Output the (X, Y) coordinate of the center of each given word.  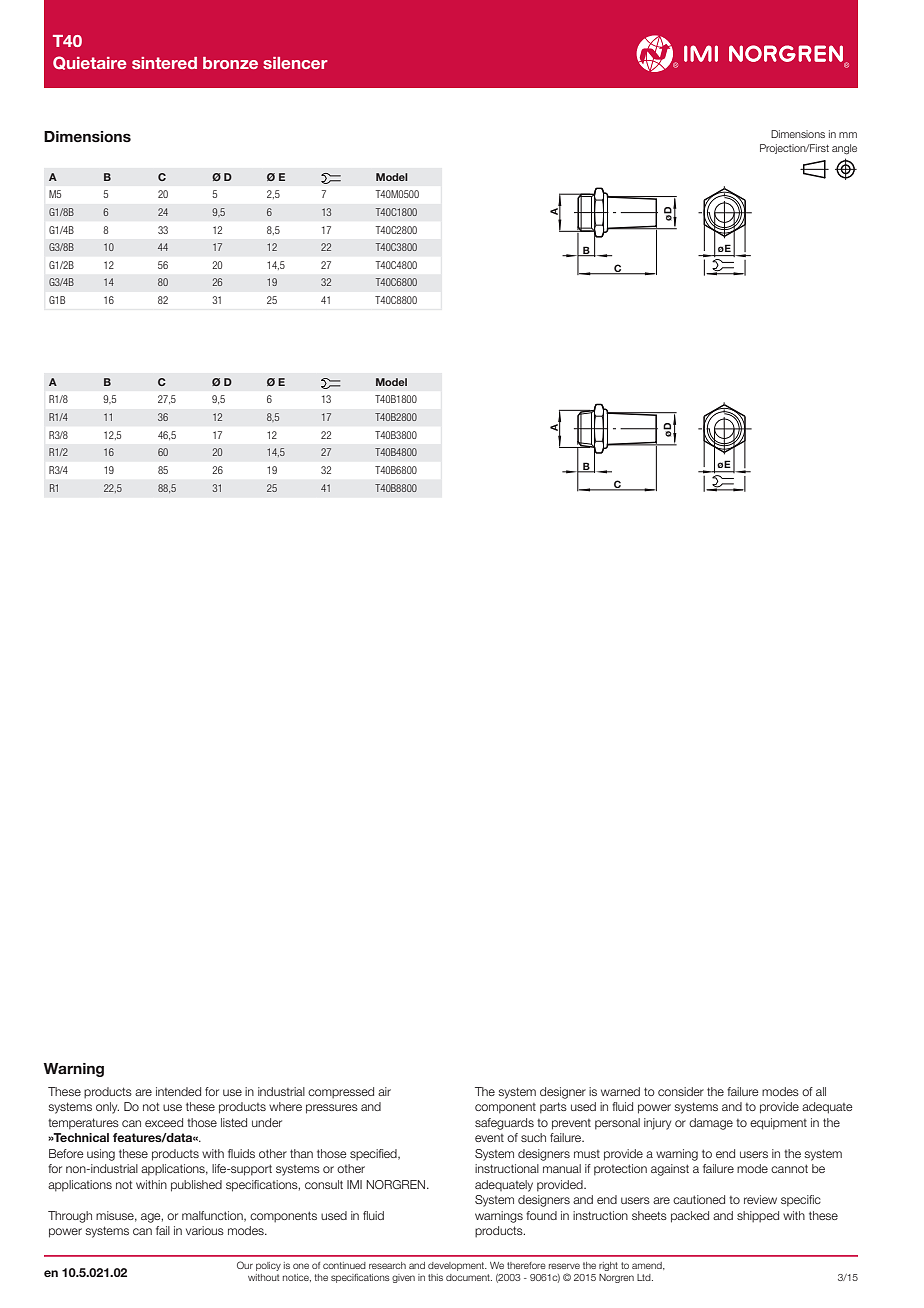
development (457, 1266)
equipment (778, 1124)
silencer (295, 63)
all (821, 1091)
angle (844, 149)
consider (681, 1091)
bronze (230, 63)
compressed (341, 1092)
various (205, 1230)
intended (178, 1091)
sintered (164, 63)
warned (620, 1091)
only (107, 1108)
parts (553, 1108)
